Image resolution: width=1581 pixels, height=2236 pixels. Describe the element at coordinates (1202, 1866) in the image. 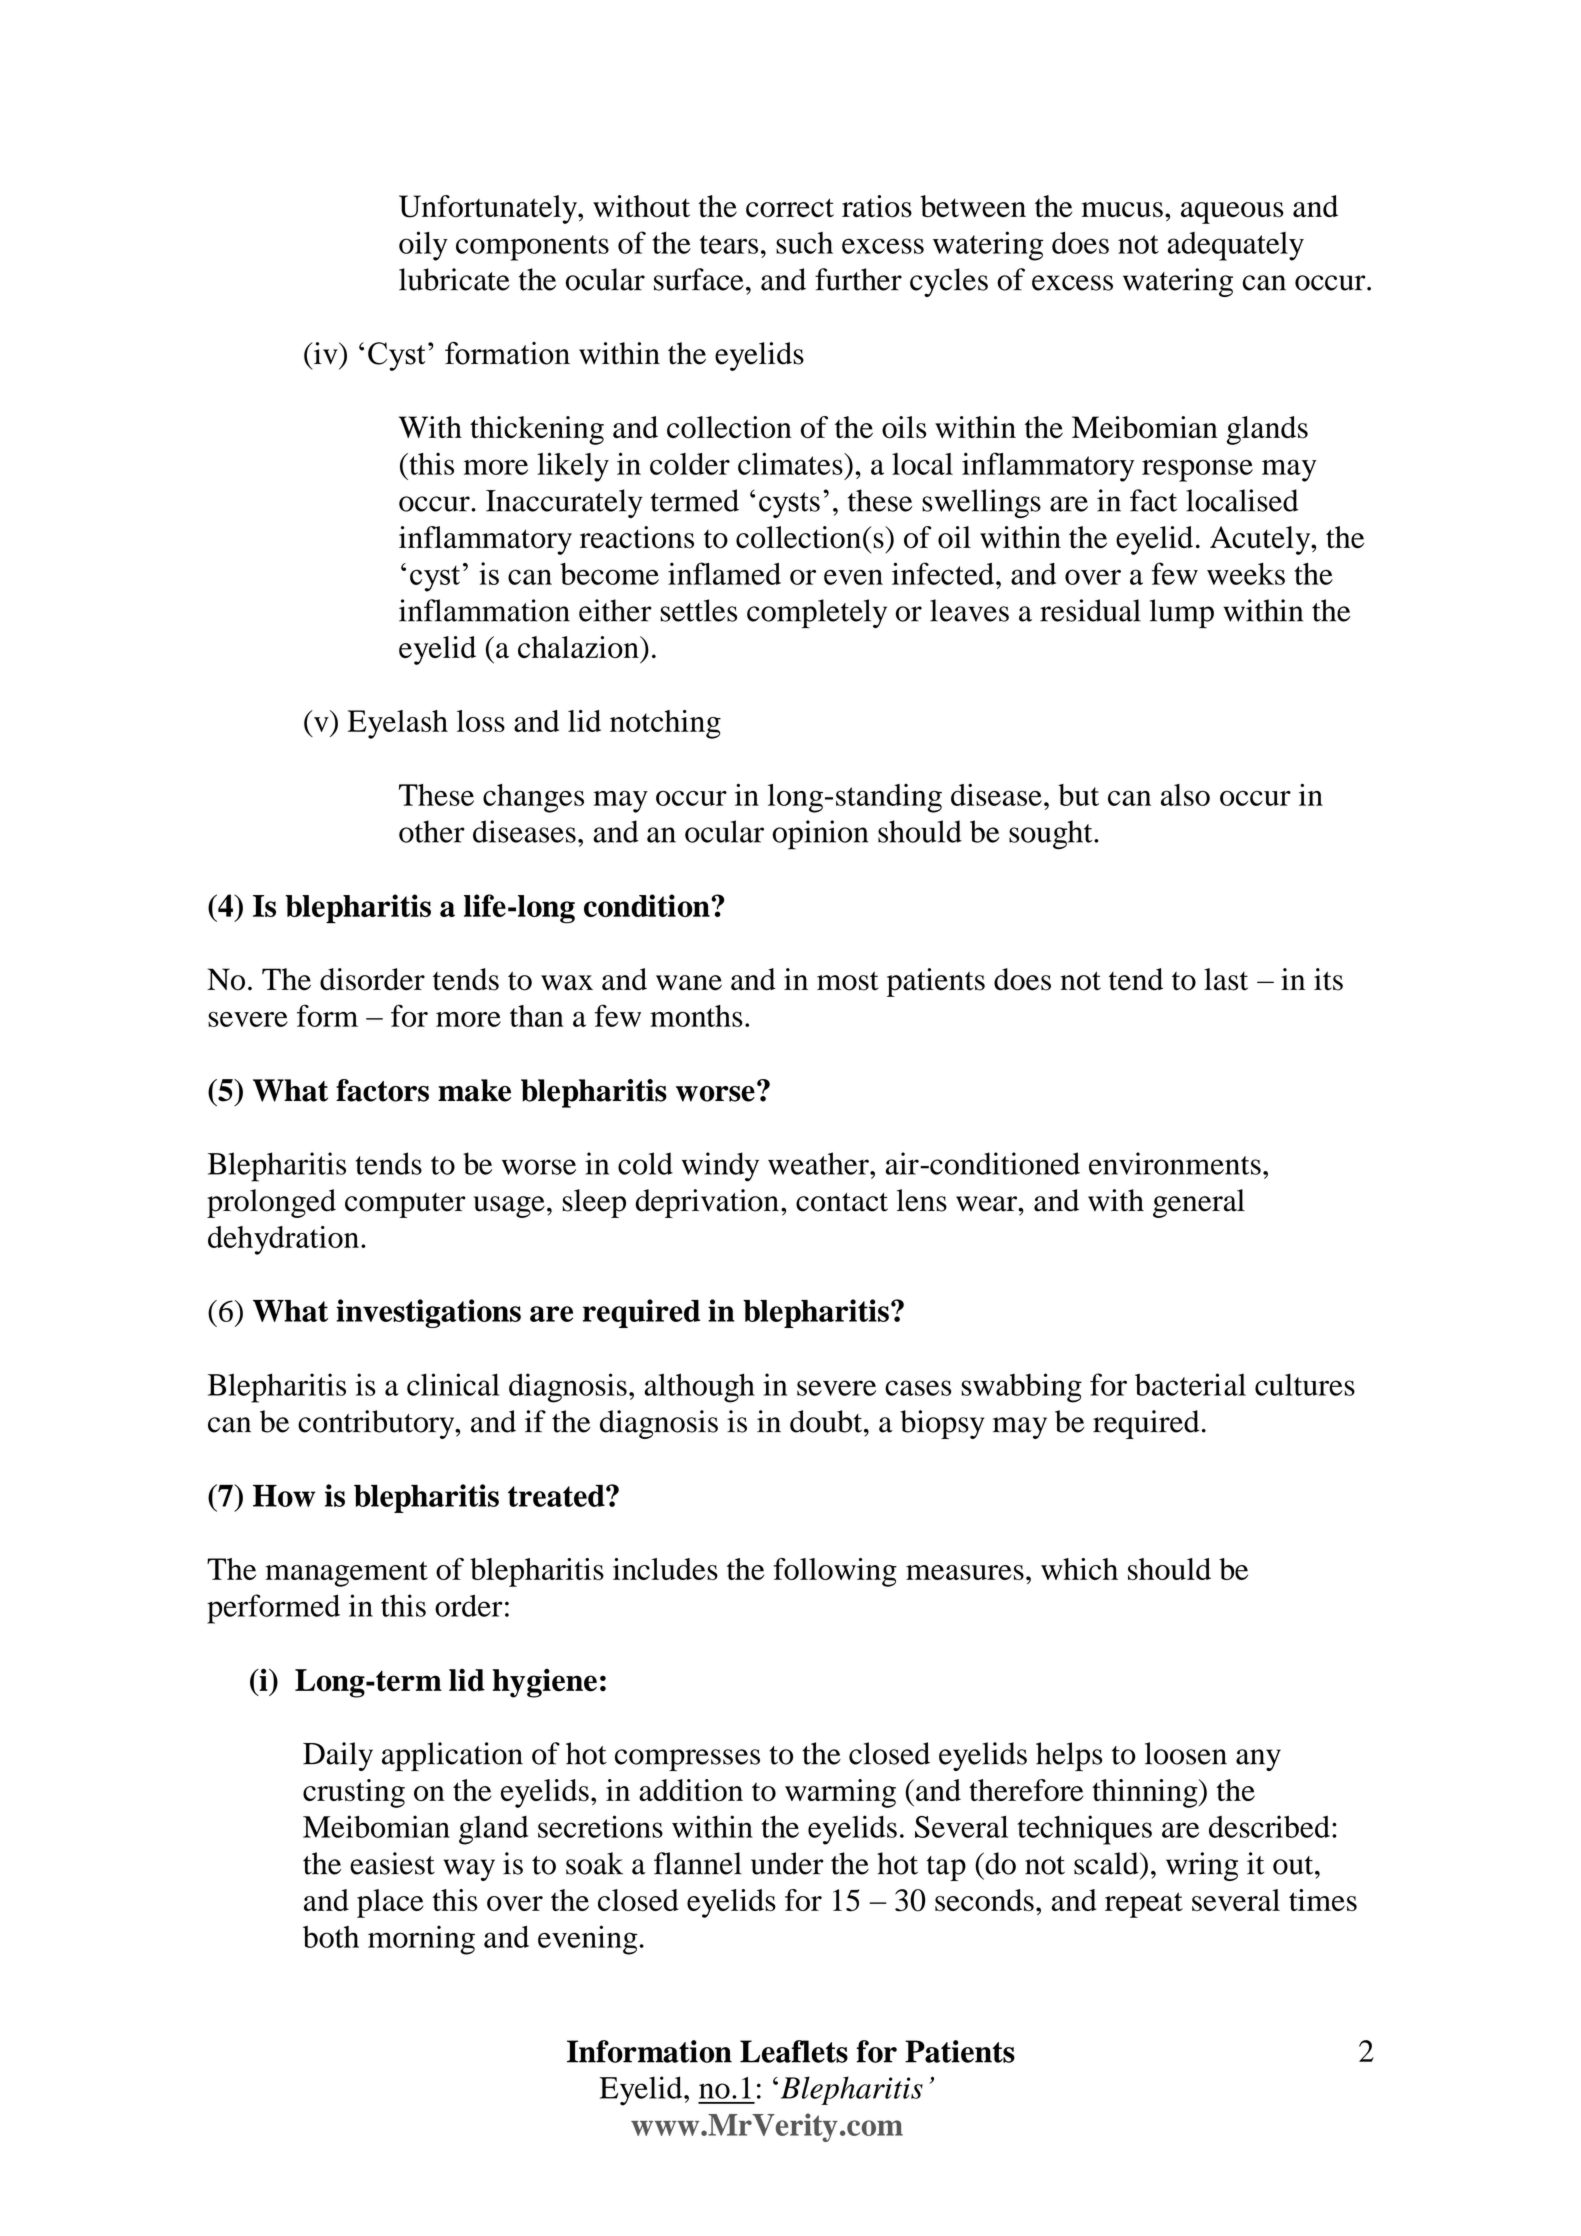

I see `wring` at that location.
